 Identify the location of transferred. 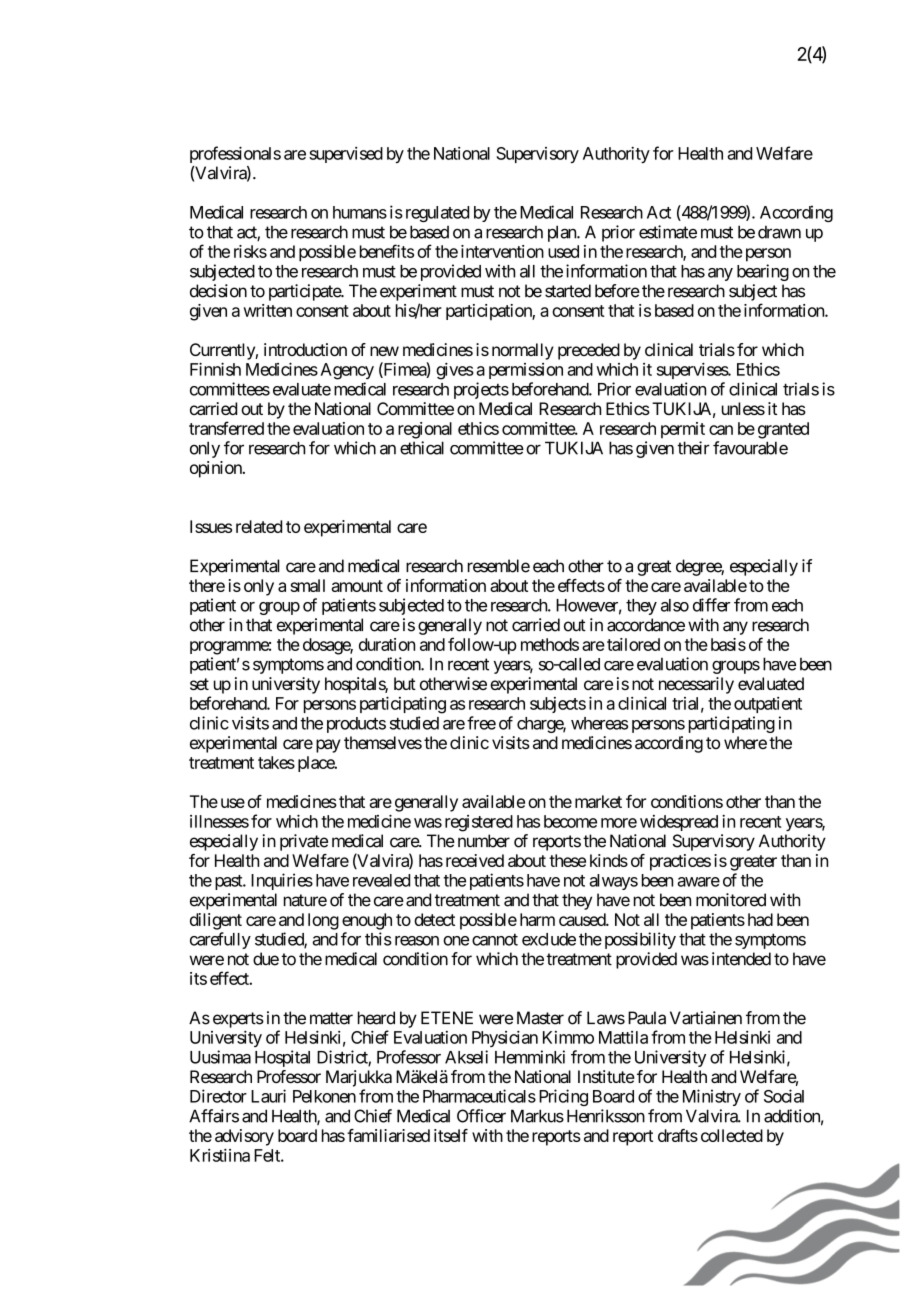
(226, 428).
